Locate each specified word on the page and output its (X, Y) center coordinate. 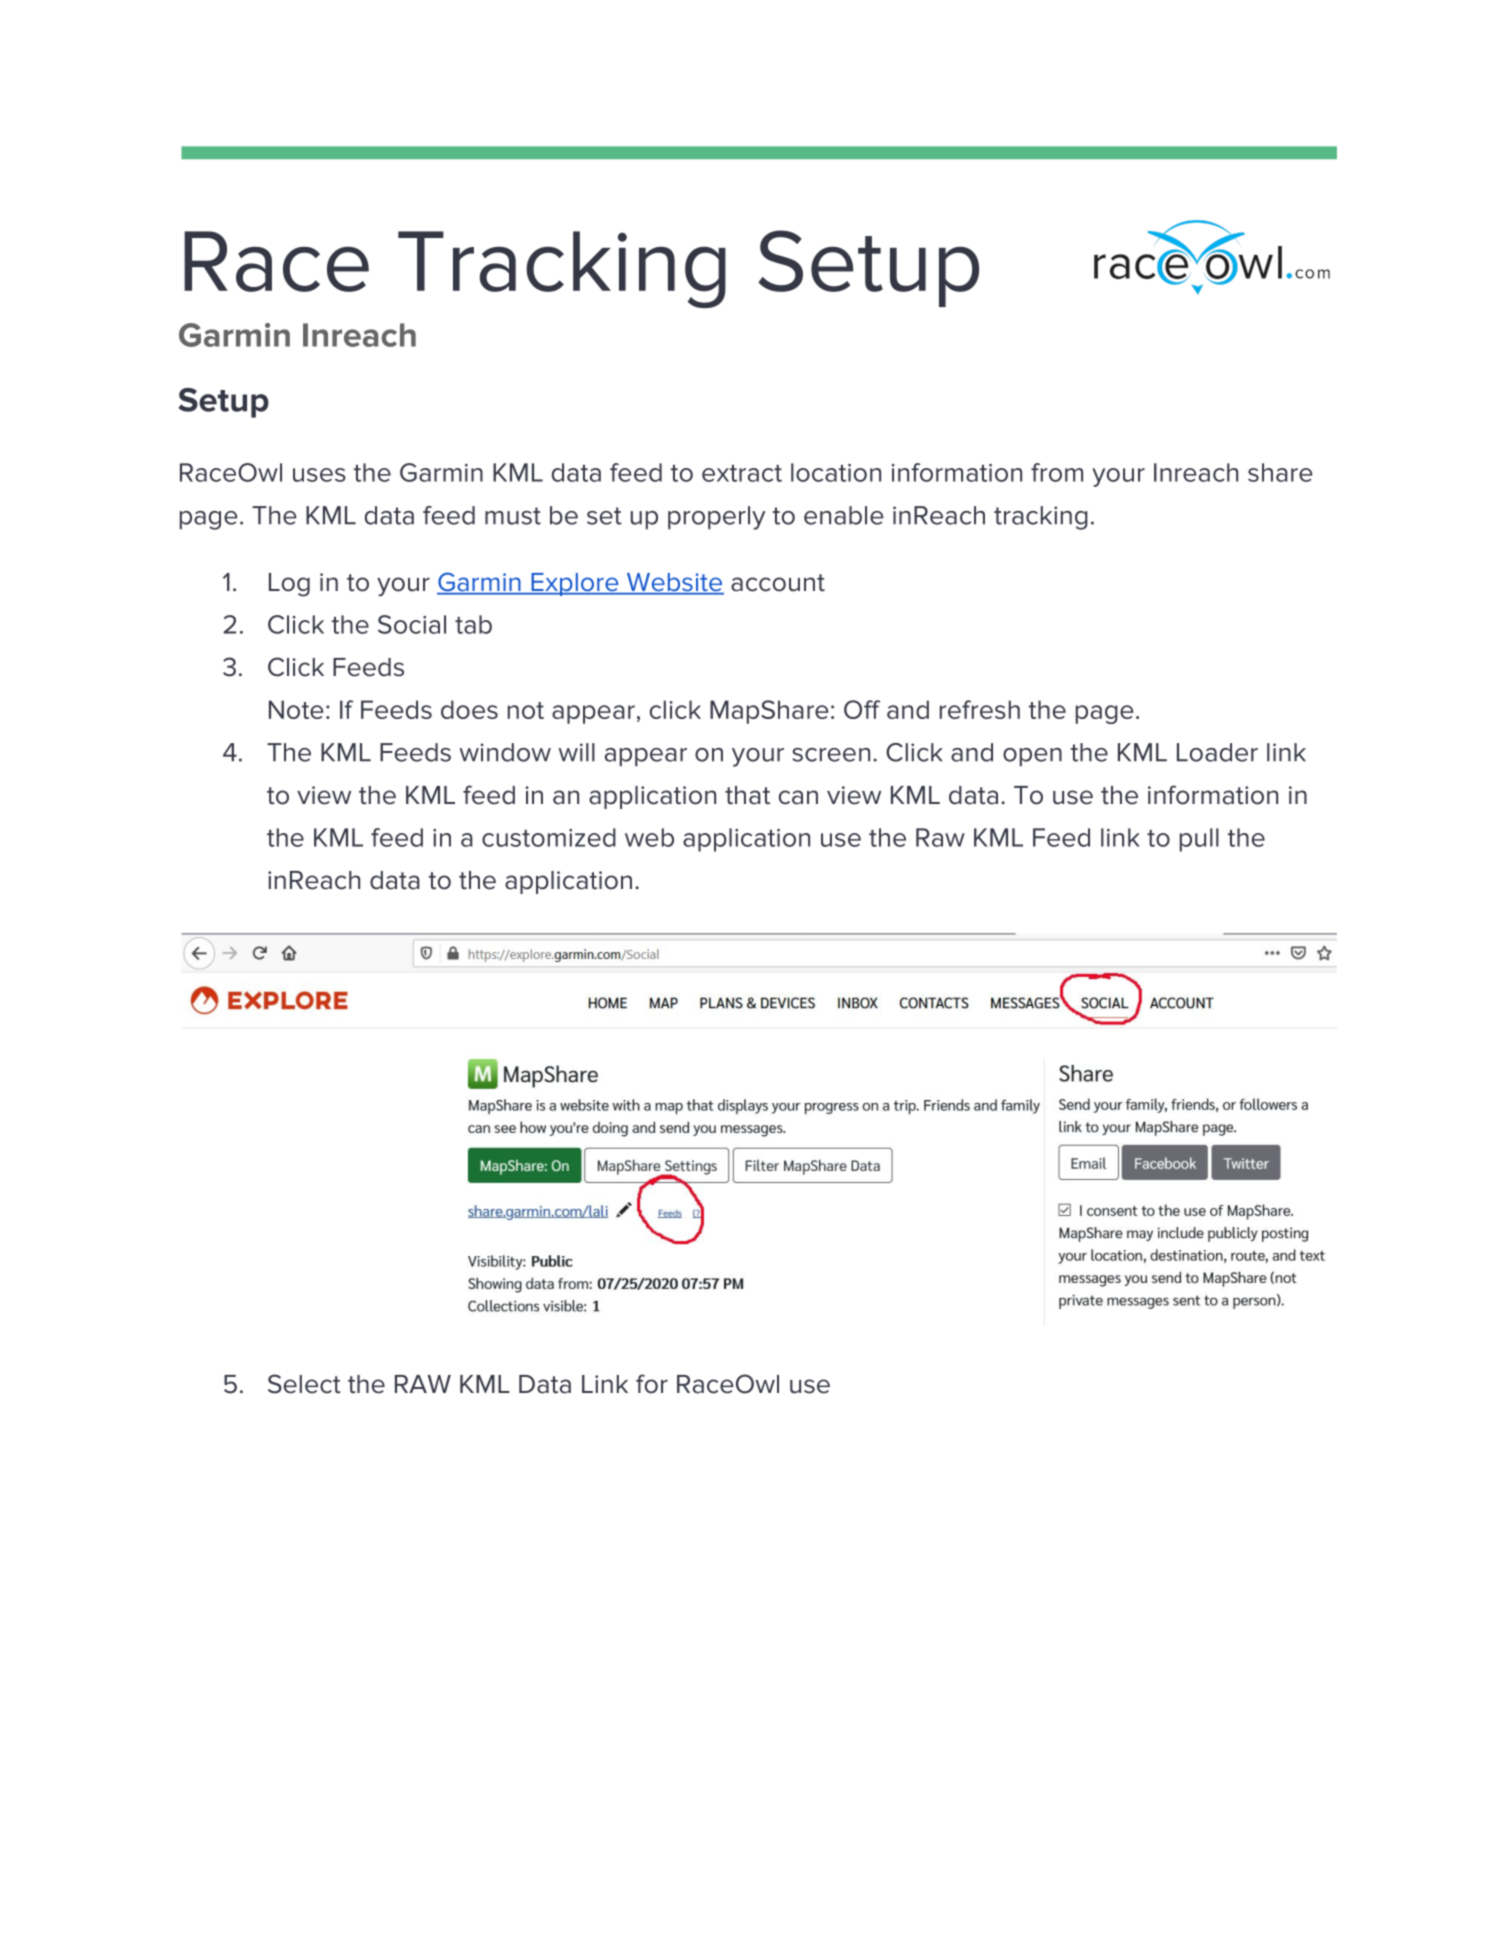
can (798, 797)
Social (412, 624)
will (577, 752)
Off (862, 709)
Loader (1217, 752)
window (505, 752)
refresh (980, 709)
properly (717, 518)
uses (319, 475)
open (1032, 757)
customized (549, 837)
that (747, 795)
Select (304, 1384)
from (1057, 472)
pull (1199, 840)
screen (831, 755)
